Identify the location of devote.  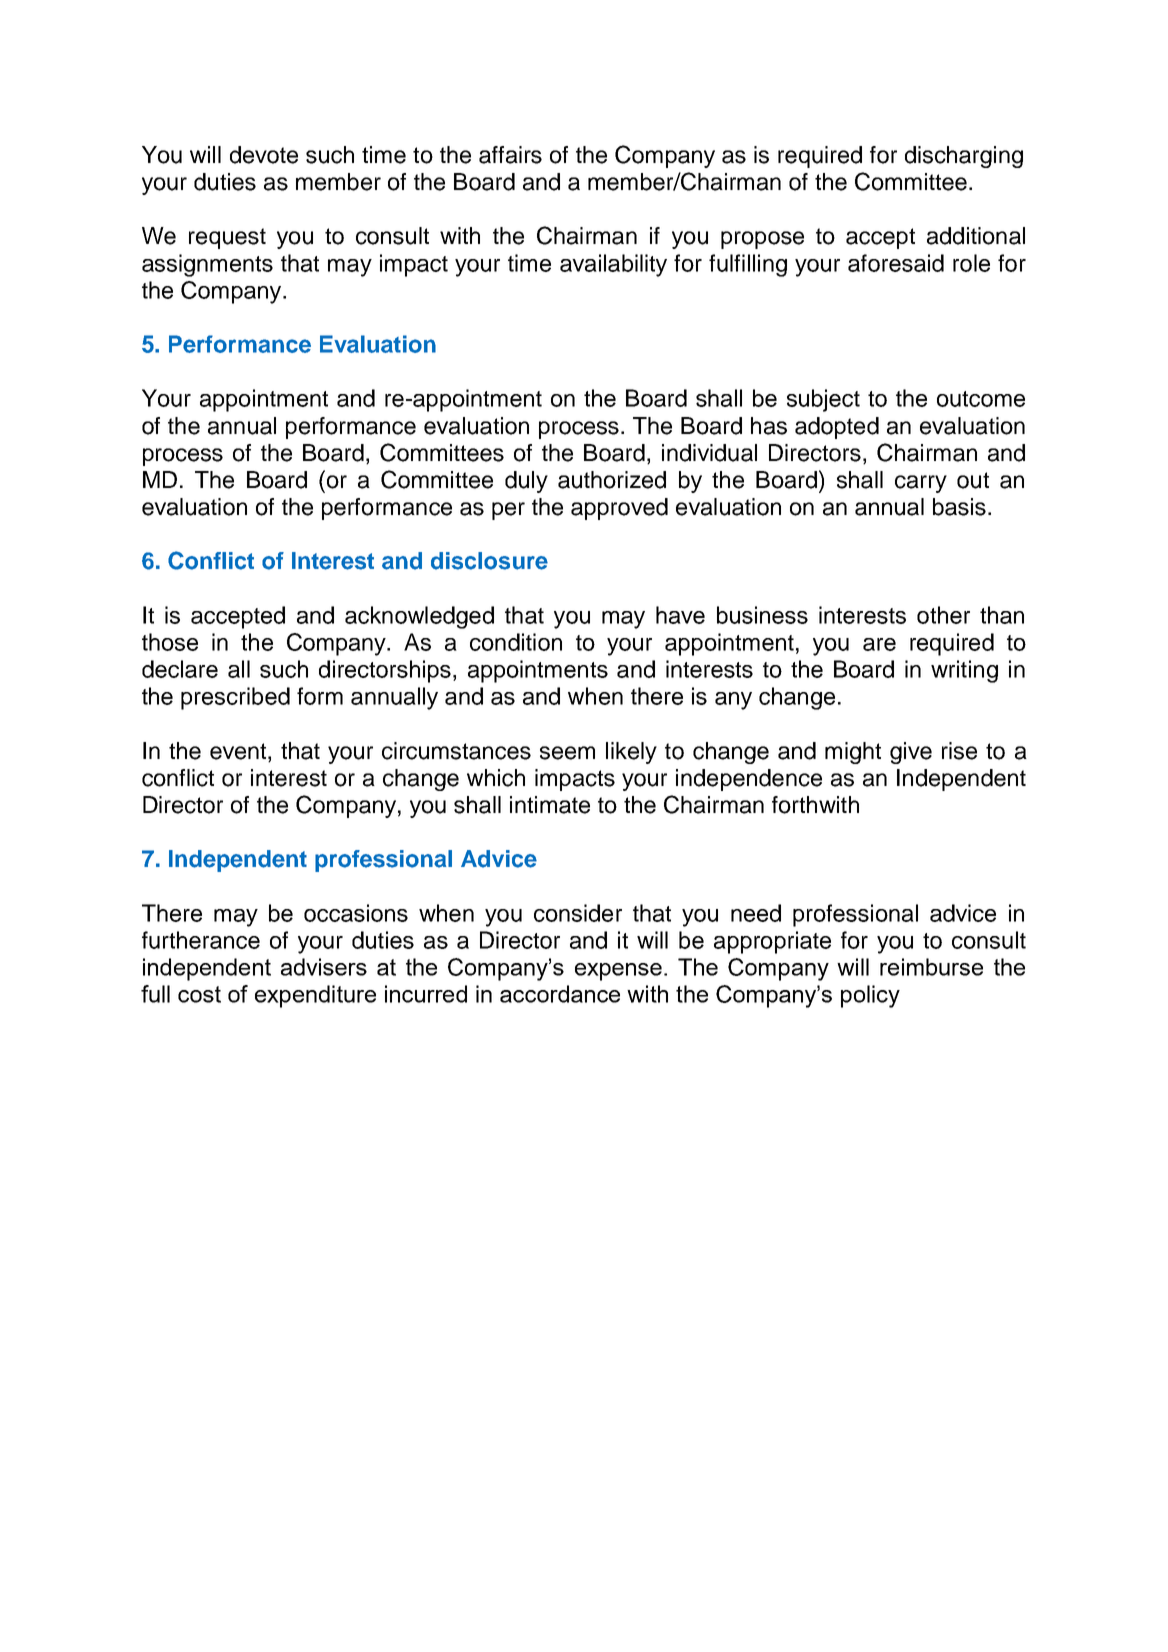
(264, 155).
